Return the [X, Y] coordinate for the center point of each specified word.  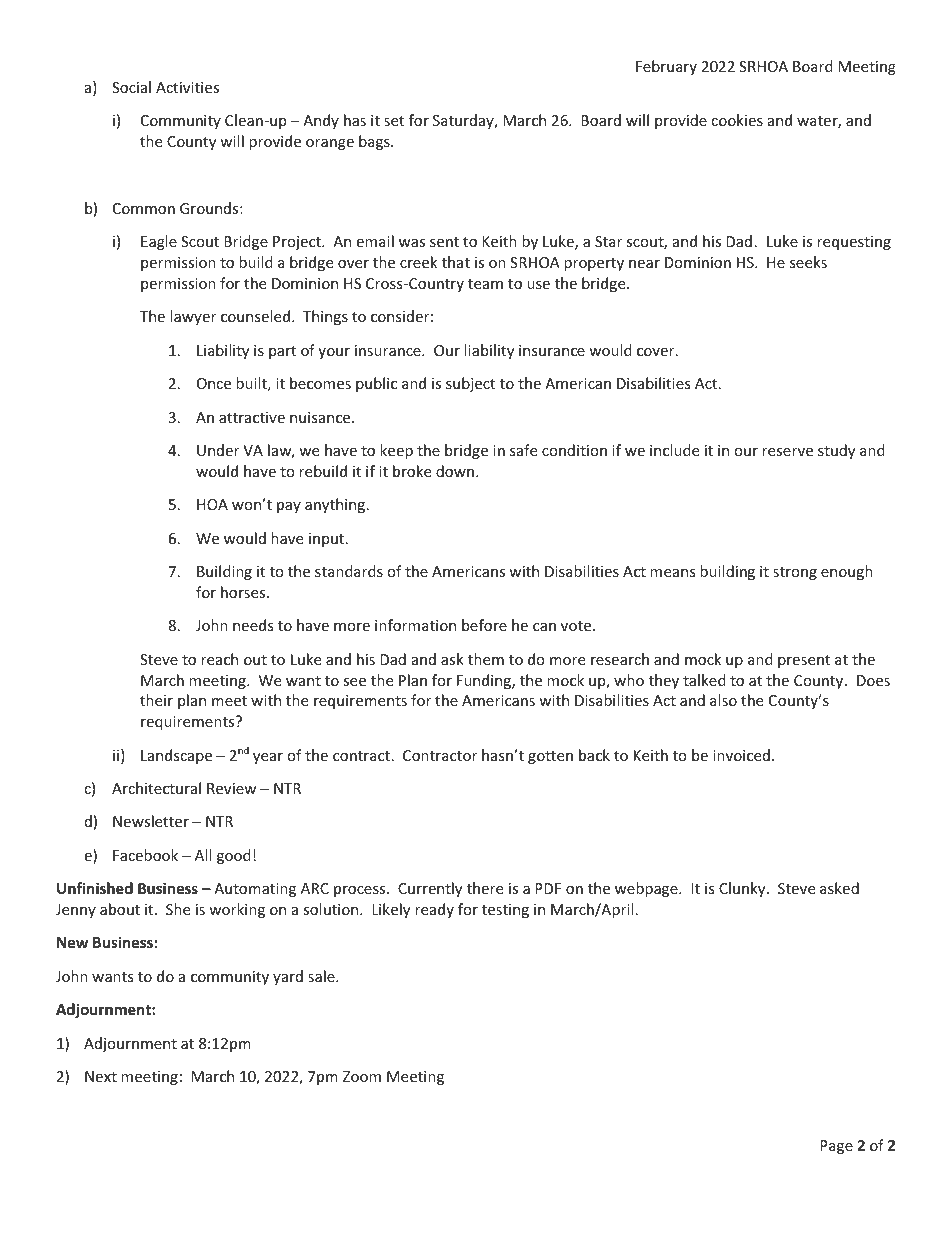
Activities [187, 87]
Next [101, 1076]
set [394, 121]
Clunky [743, 889]
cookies [737, 120]
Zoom [362, 1076]
